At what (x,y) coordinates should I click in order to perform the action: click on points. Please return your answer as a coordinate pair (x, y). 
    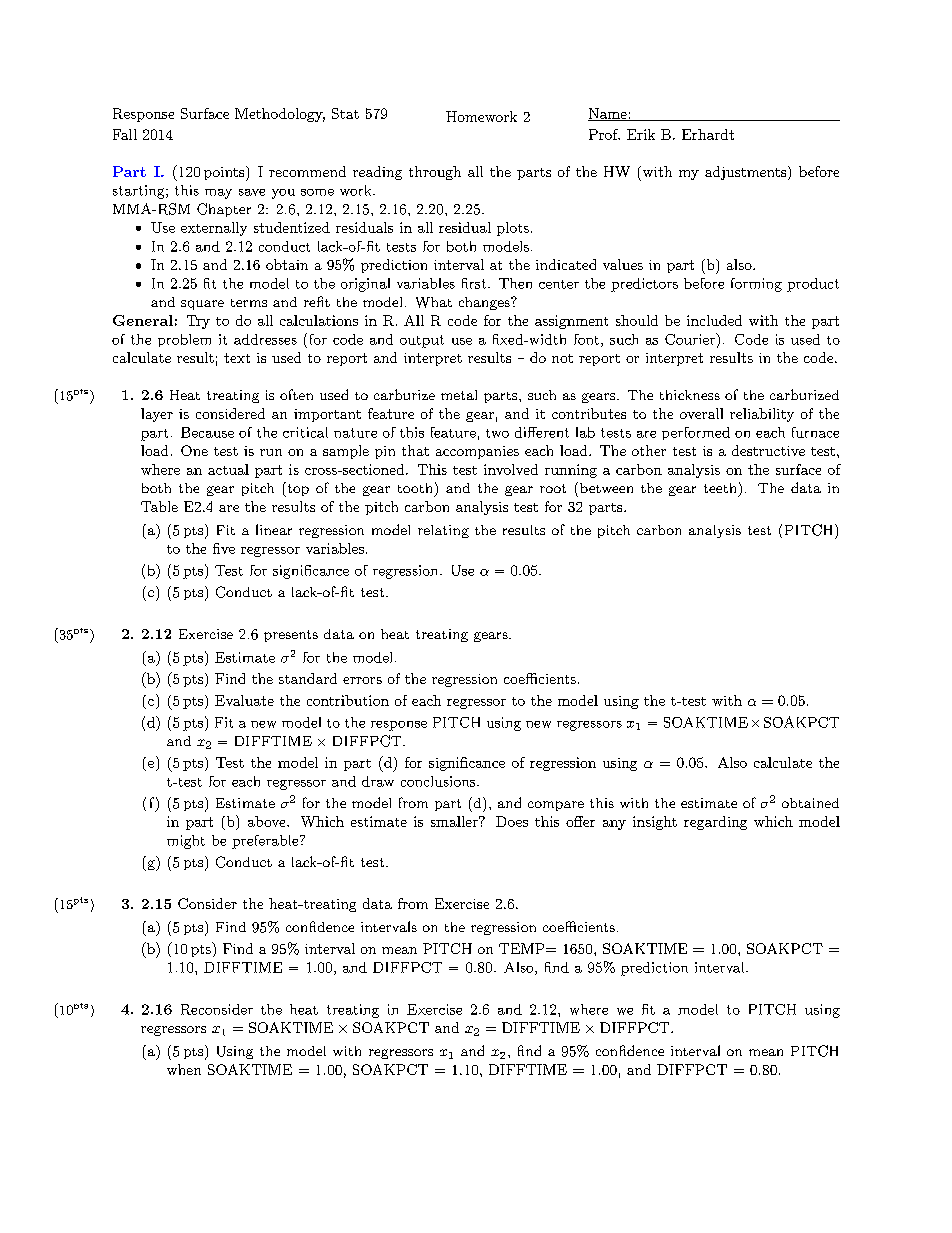
    Looking at the image, I should click on (225, 173).
